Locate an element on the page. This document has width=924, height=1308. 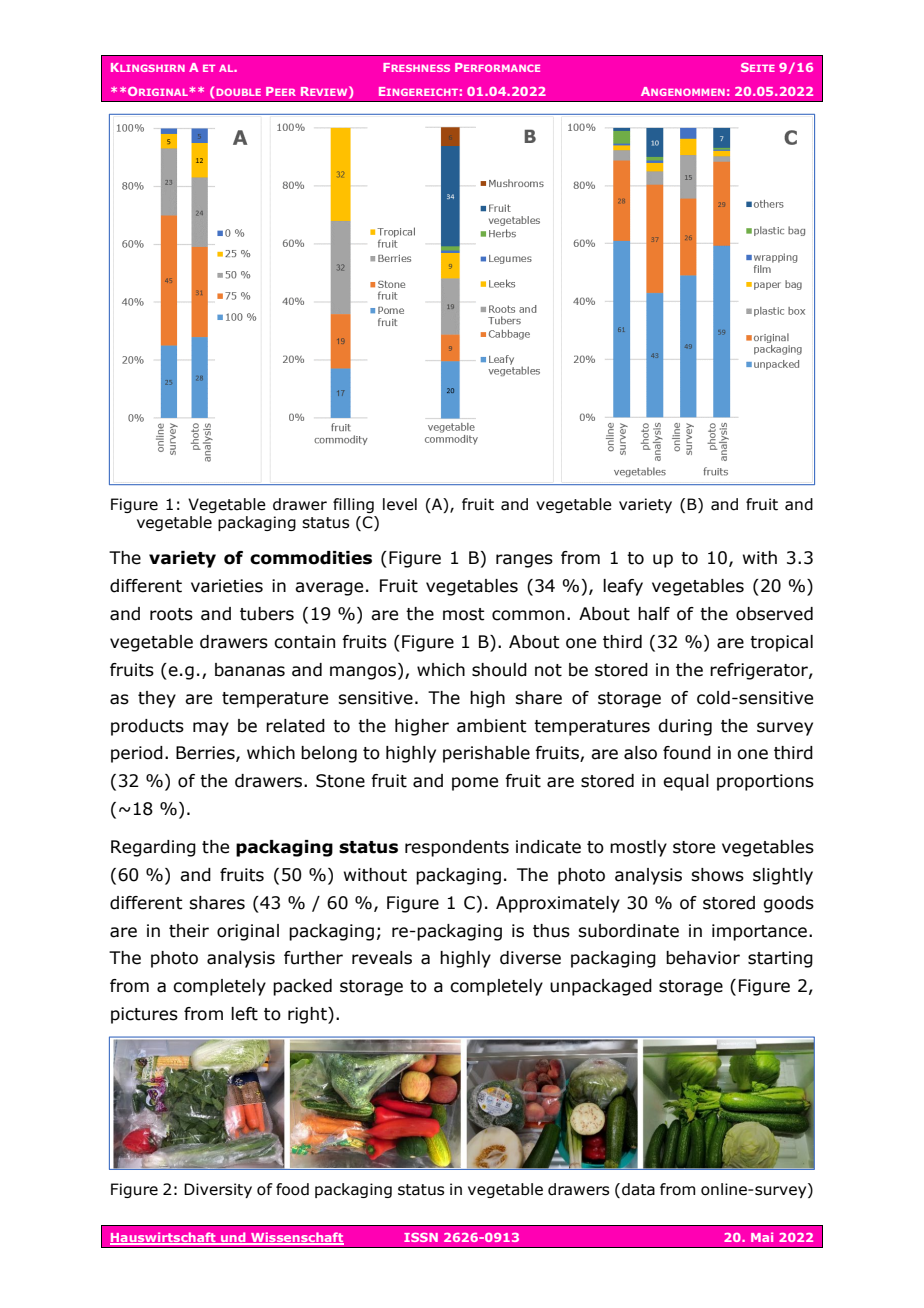
varieties is located at coordinates (227, 586).
